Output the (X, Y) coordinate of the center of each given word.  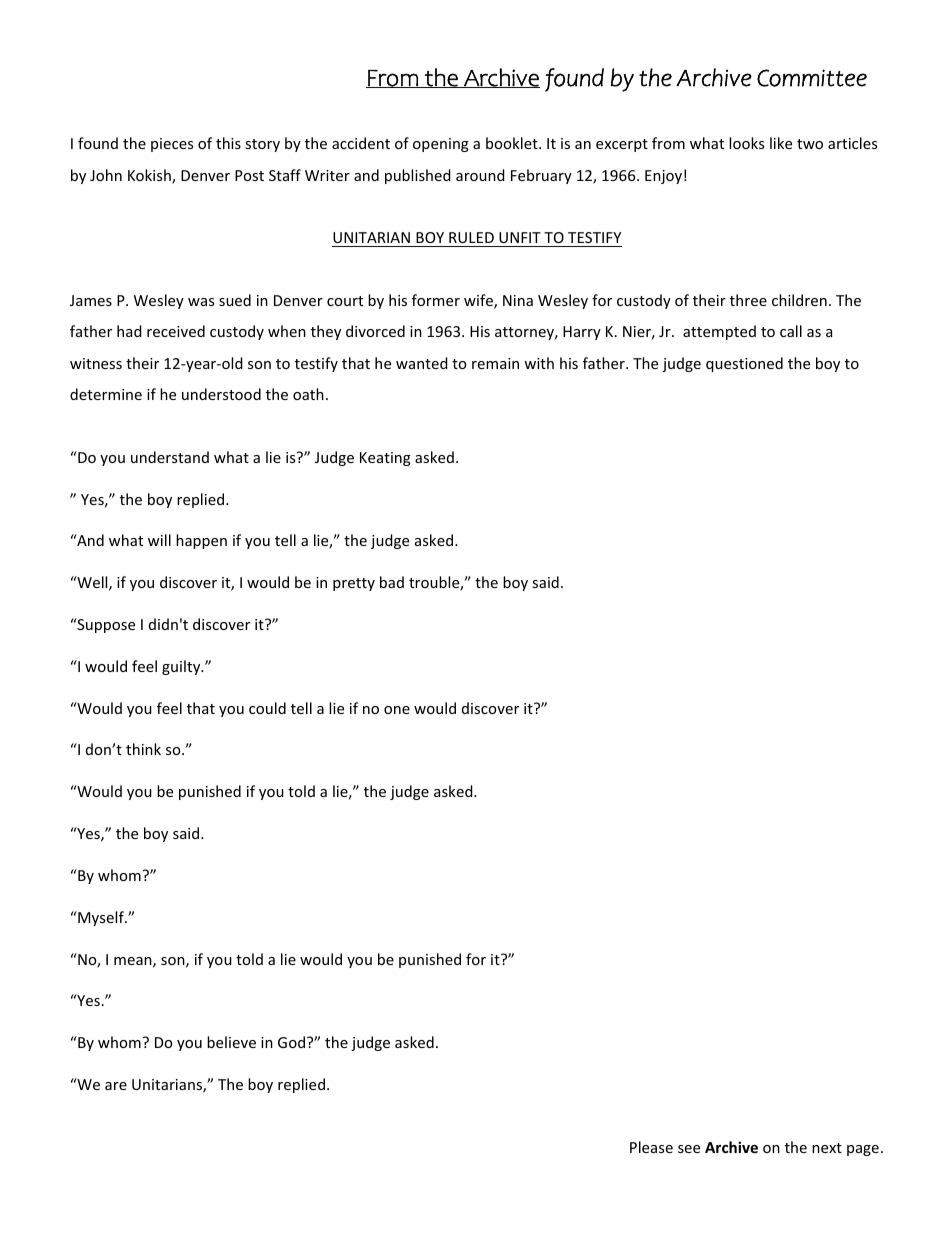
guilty (182, 667)
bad (392, 582)
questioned (744, 364)
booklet (513, 143)
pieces (172, 145)
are (116, 1086)
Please (651, 1147)
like (781, 143)
